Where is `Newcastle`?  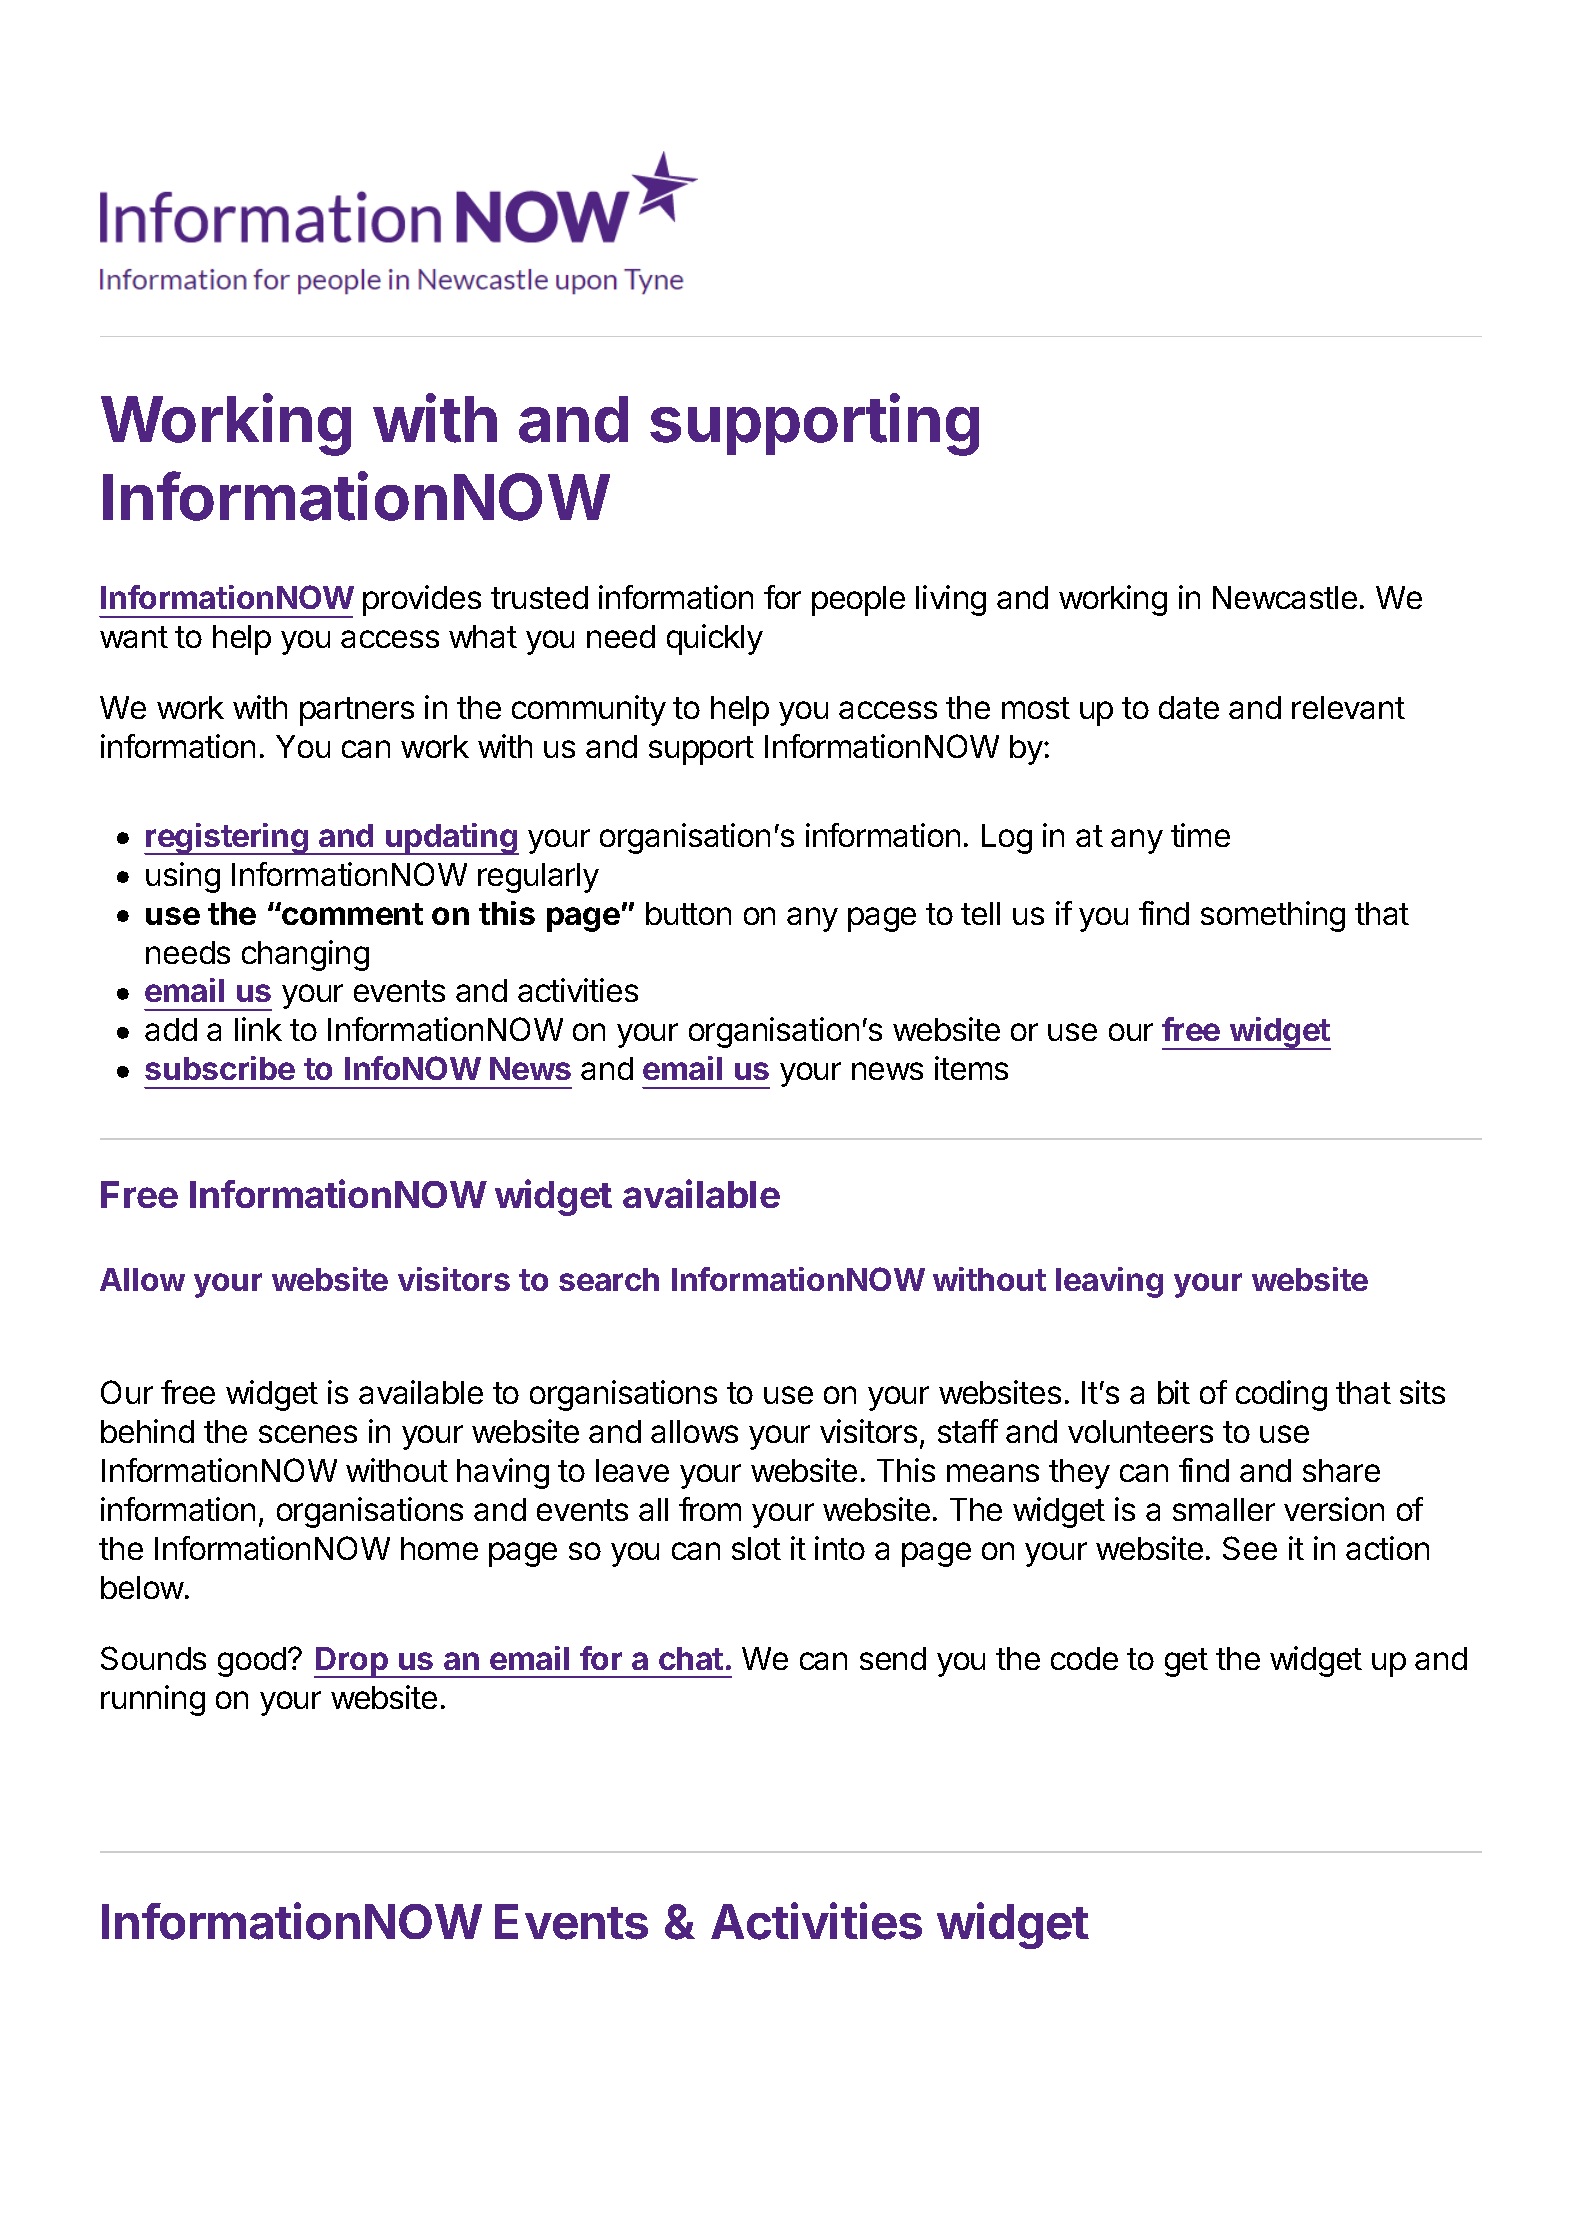 Newcastle is located at coordinates (1285, 597).
